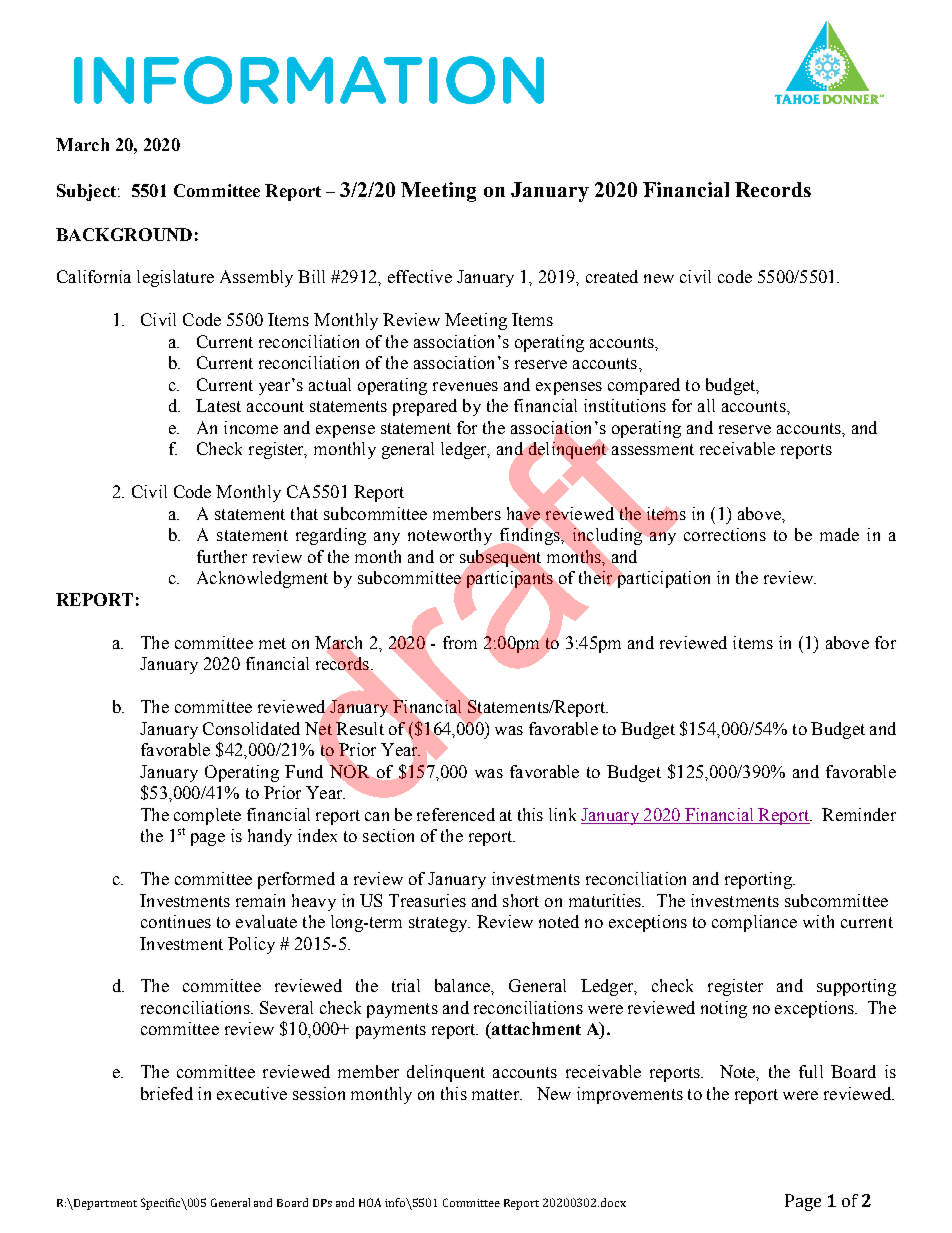 Image resolution: width=952 pixels, height=1233 pixels. I want to click on created, so click(612, 276).
